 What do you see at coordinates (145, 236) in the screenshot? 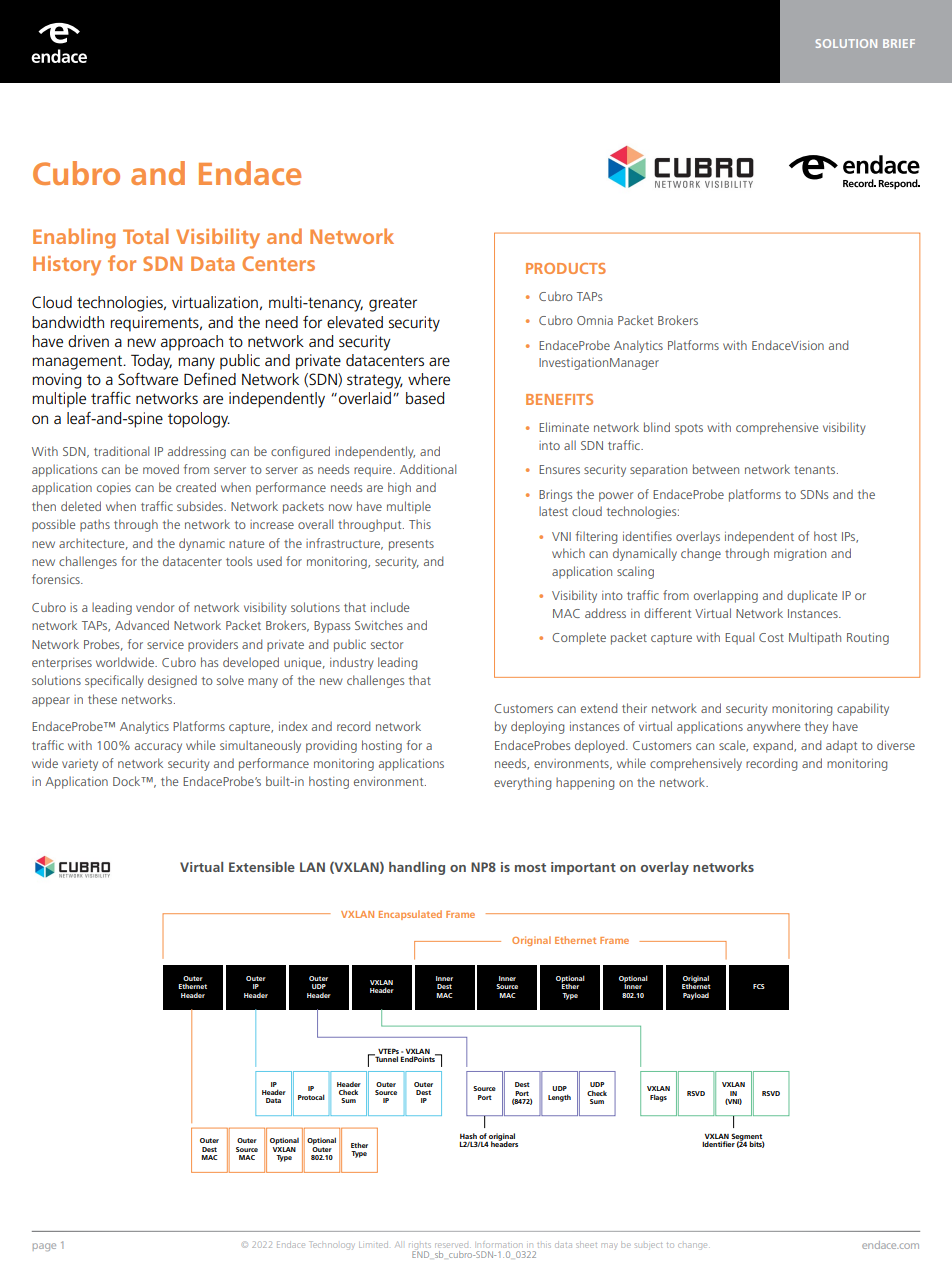
I see `Total` at bounding box center [145, 236].
